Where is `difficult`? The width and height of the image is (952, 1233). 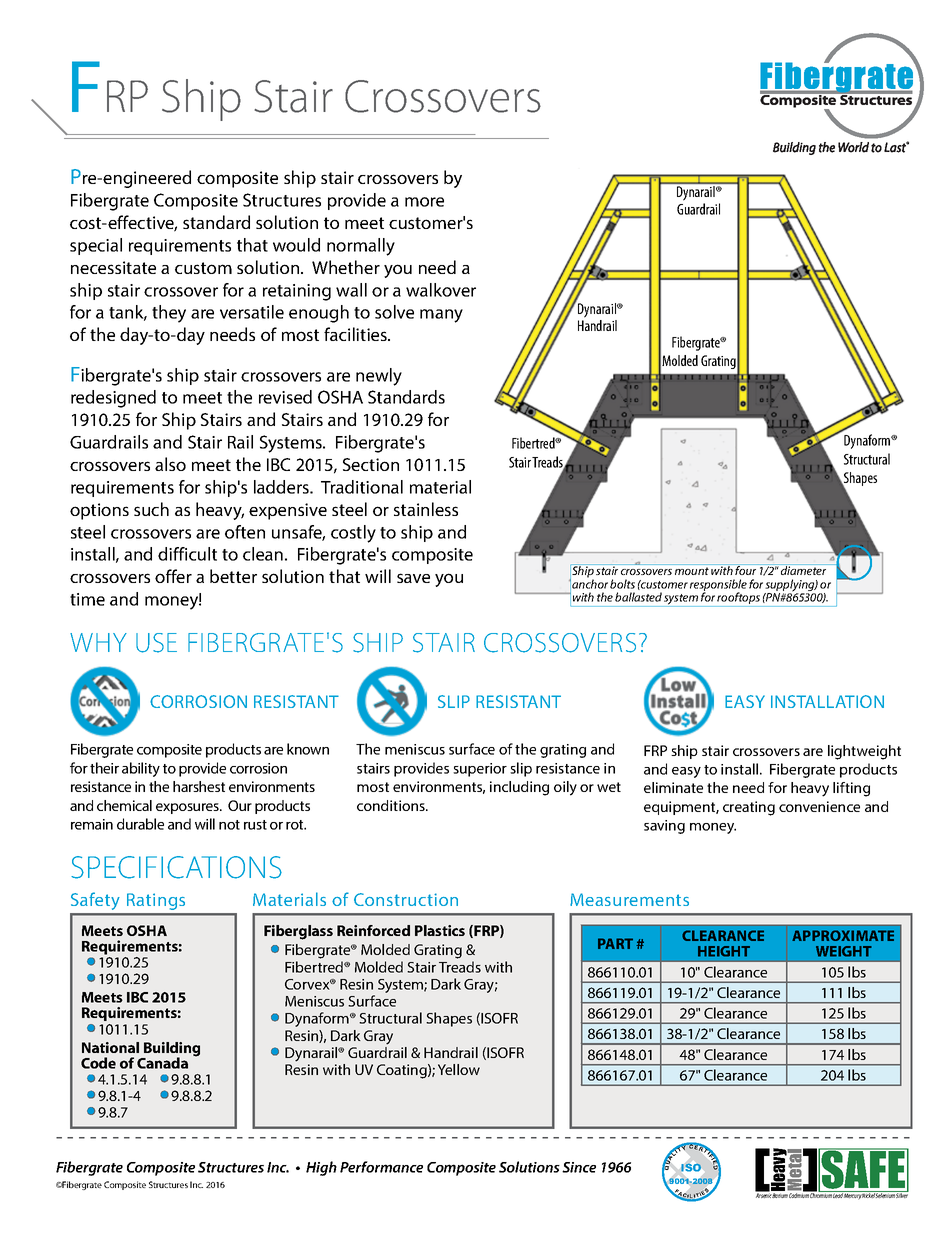
difficult is located at coordinates (187, 554).
